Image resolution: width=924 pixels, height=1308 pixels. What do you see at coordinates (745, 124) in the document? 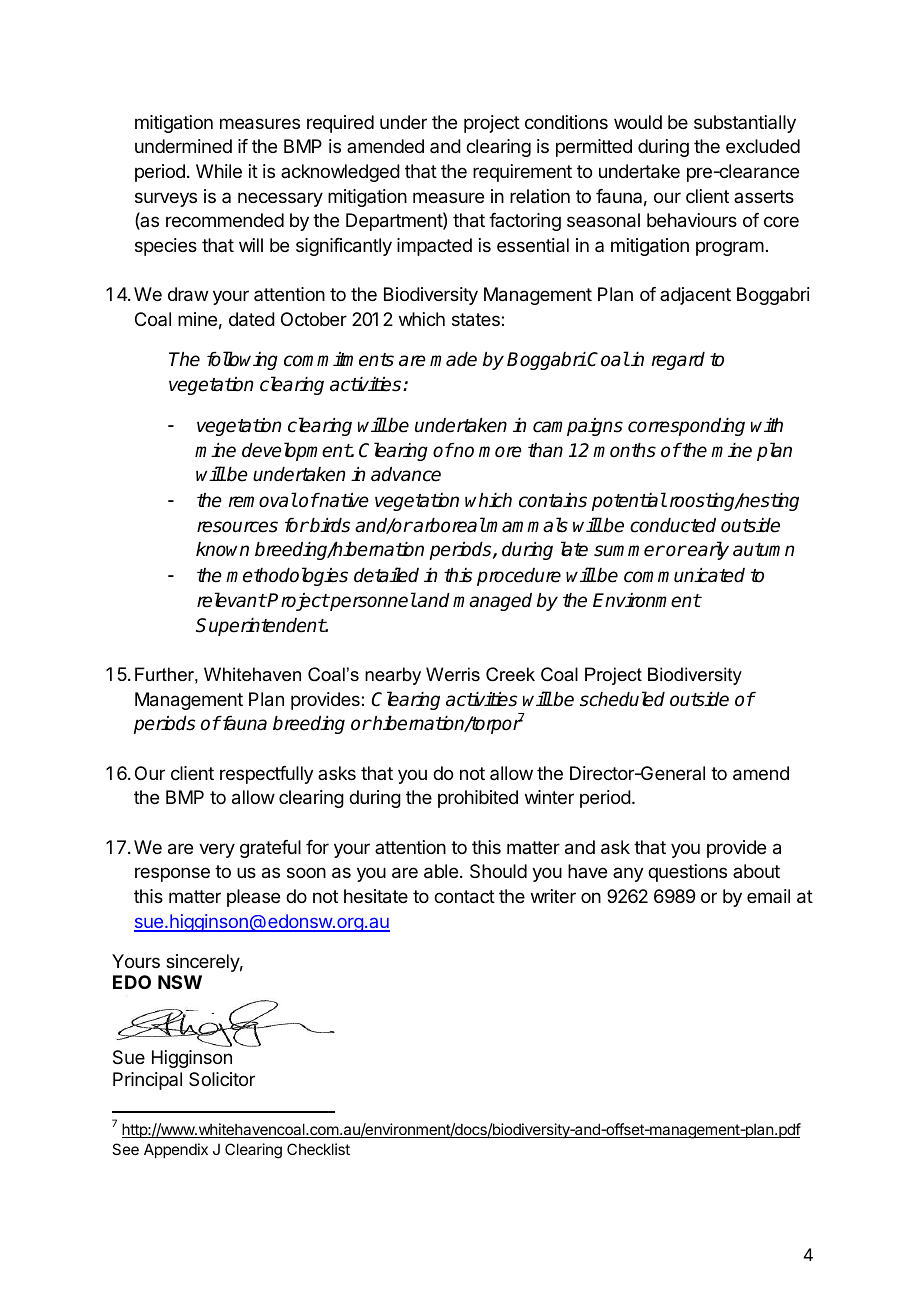
I see `substantially` at bounding box center [745, 124].
